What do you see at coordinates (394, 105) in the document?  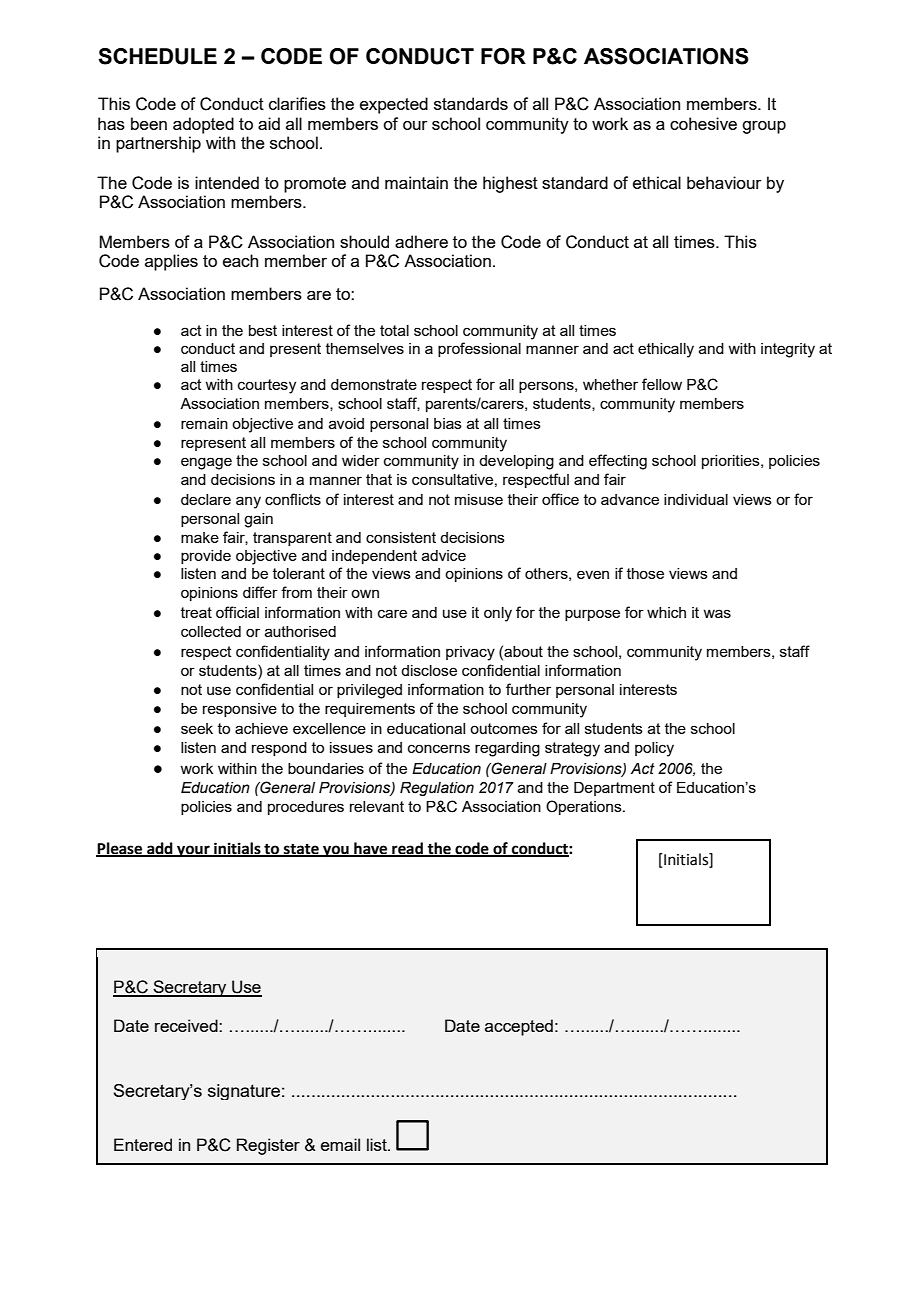 I see `expected` at bounding box center [394, 105].
